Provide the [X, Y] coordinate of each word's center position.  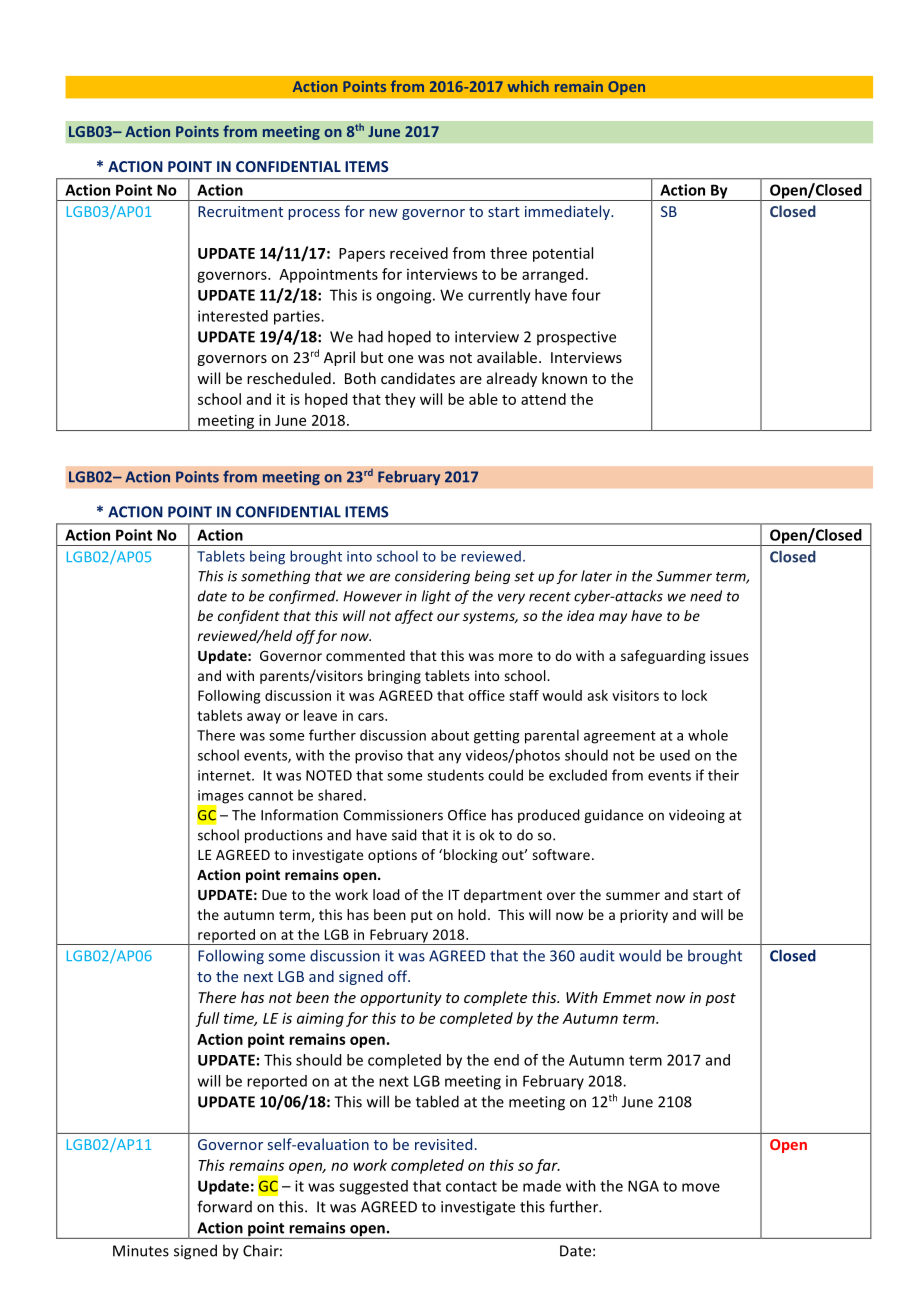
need [706, 596]
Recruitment [240, 211]
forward [224, 1206]
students [455, 775]
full [207, 1019]
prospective [576, 338]
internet [225, 775]
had [370, 336]
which [528, 86]
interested [233, 316]
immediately [568, 212]
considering [432, 577]
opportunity [401, 999]
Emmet [627, 997]
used [675, 755]
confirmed [303, 597]
